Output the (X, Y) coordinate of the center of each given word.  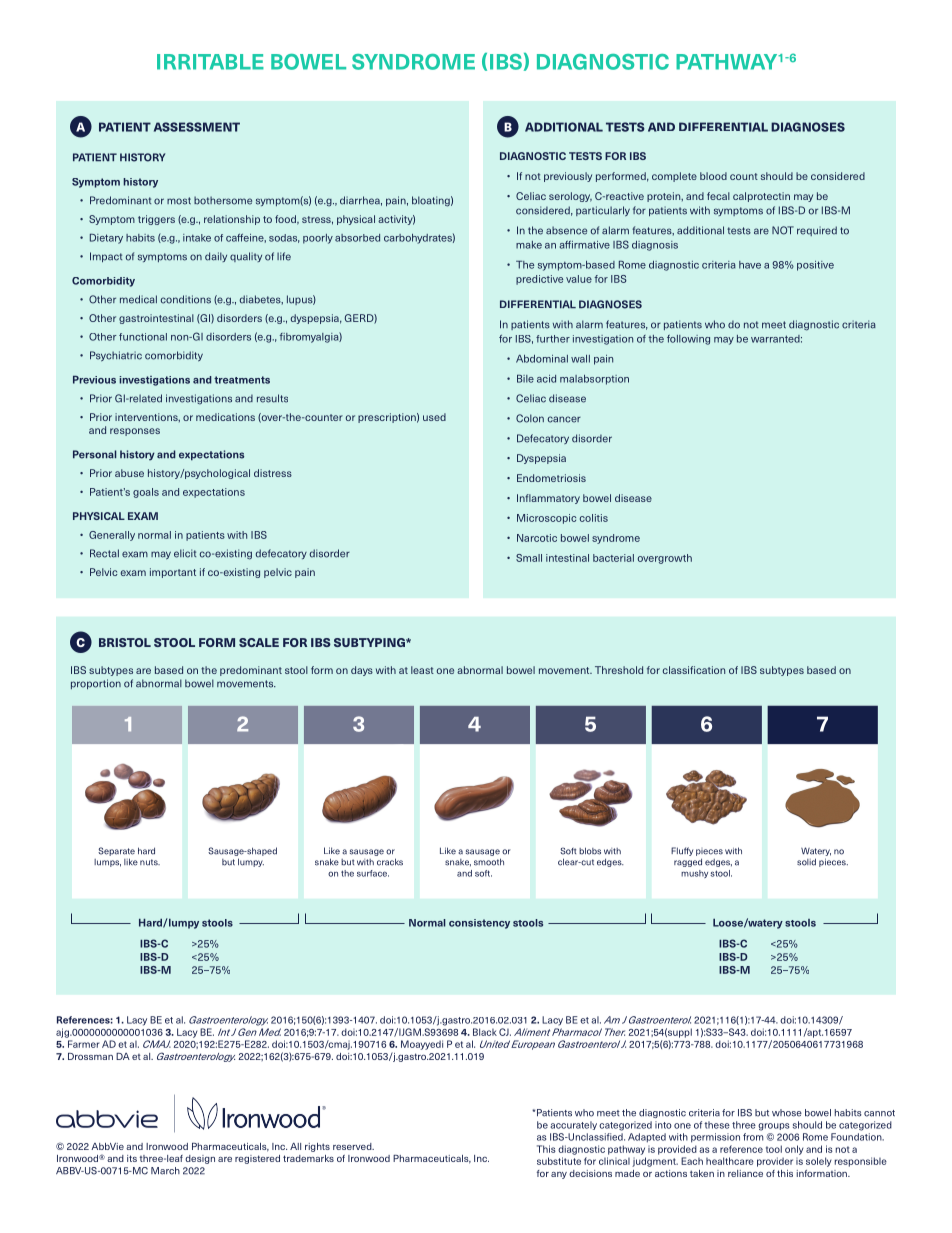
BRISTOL (125, 642)
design (200, 1159)
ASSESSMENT (197, 127)
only (794, 1150)
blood (713, 176)
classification (694, 670)
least (422, 670)
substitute (559, 1161)
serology (570, 197)
